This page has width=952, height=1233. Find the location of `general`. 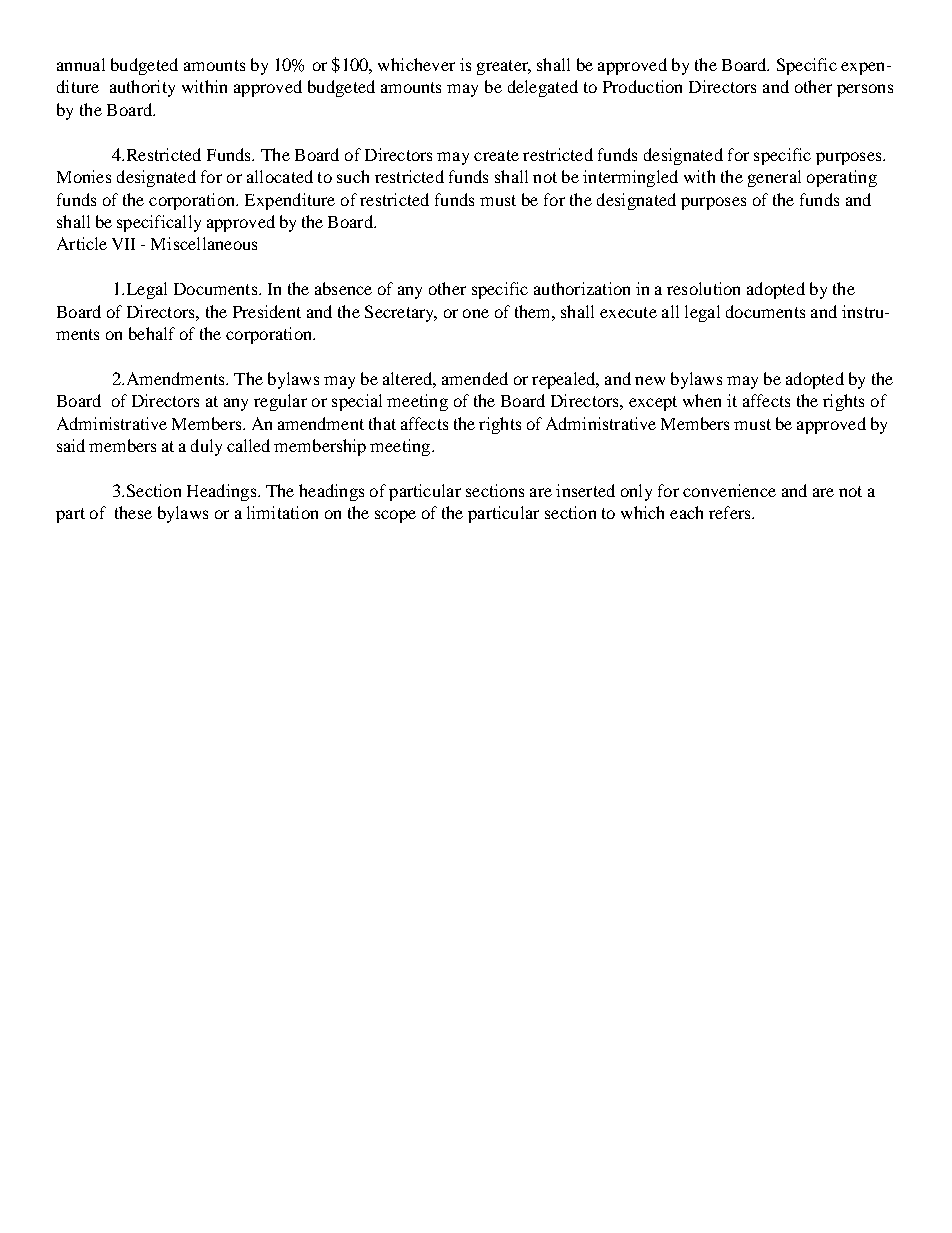

general is located at coordinates (774, 178).
